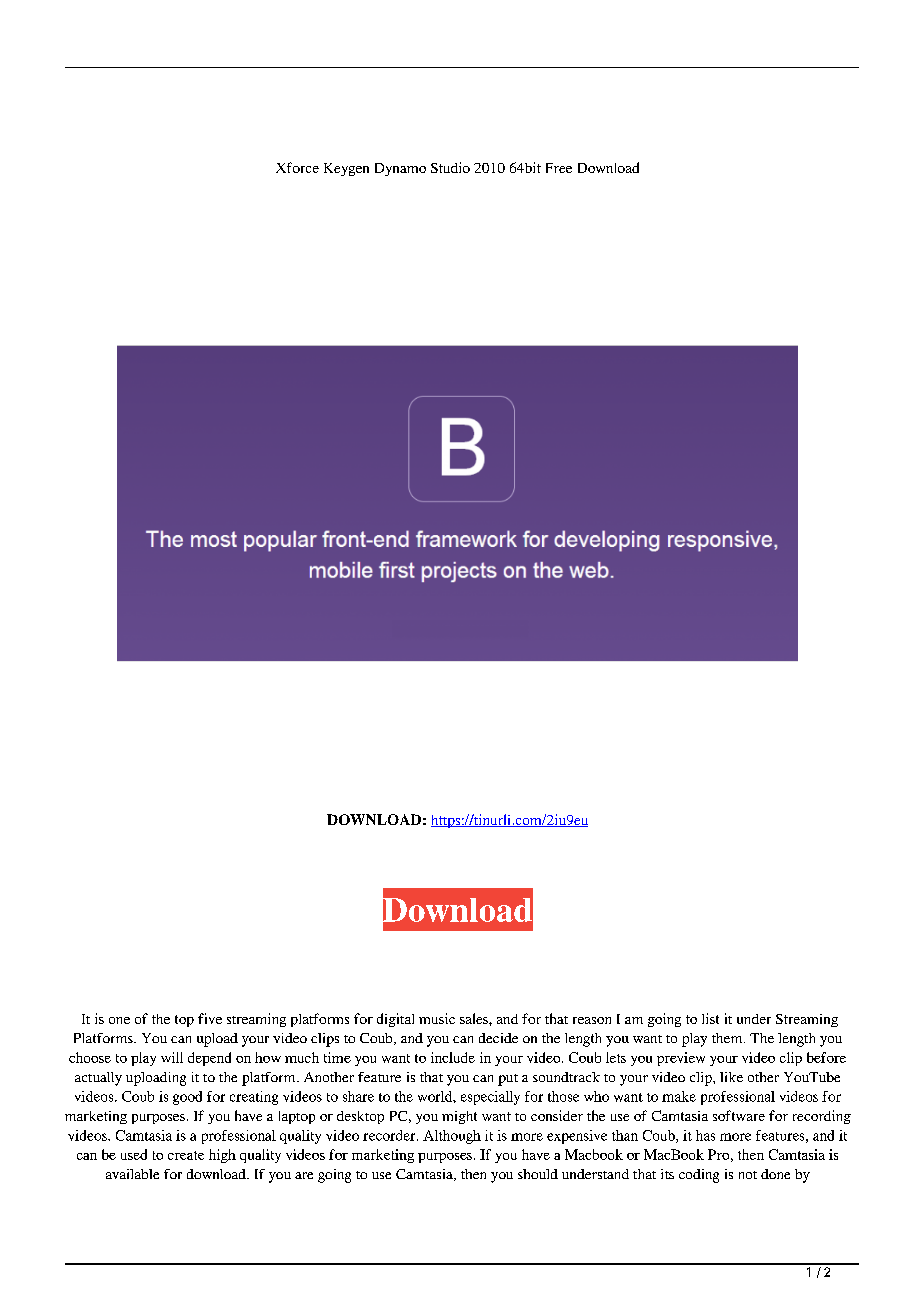 Image resolution: width=924 pixels, height=1308 pixels. Describe the element at coordinates (437, 1018) in the page. I see `music` at that location.
